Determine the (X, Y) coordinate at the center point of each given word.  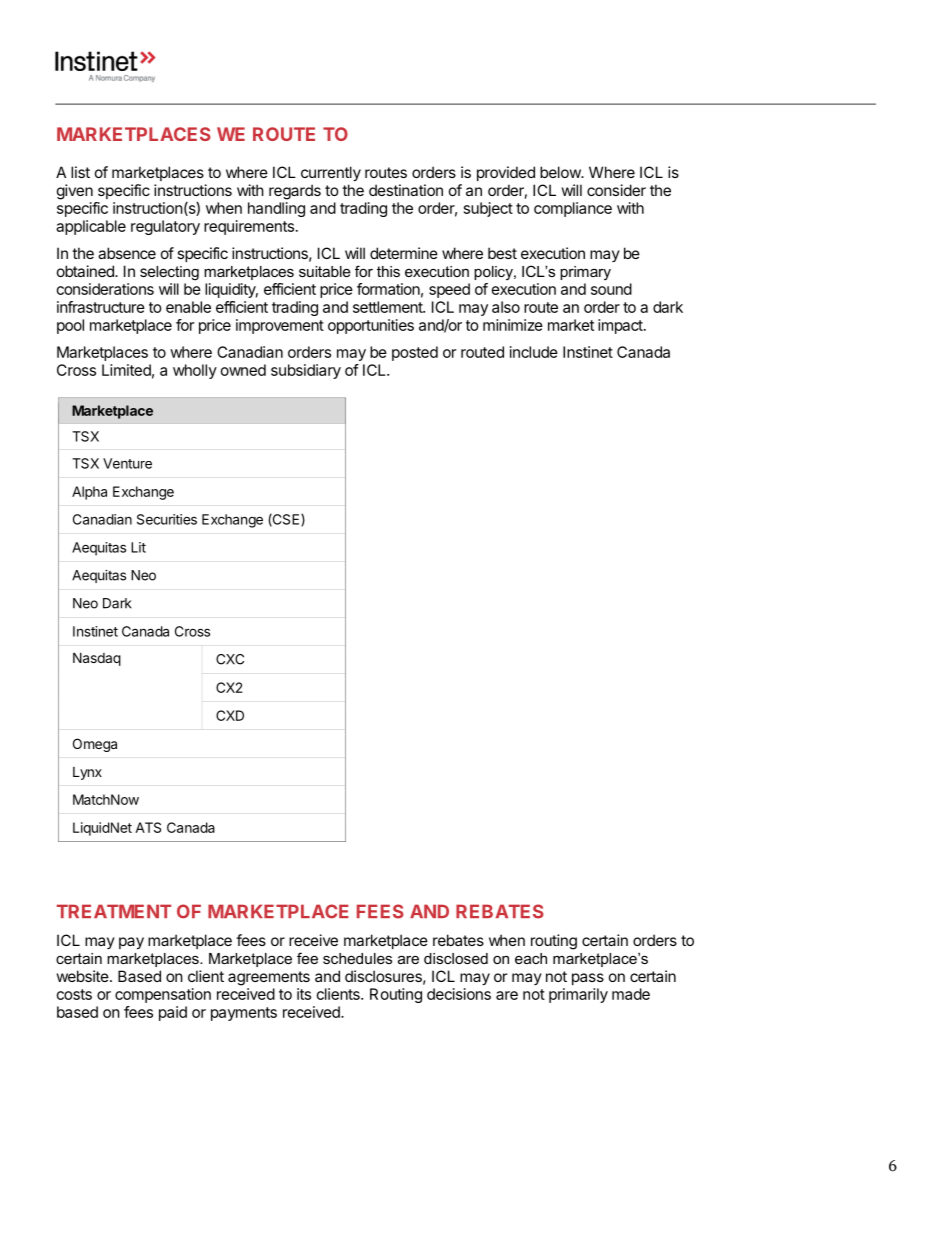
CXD (230, 715)
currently (331, 173)
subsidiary (306, 371)
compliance (573, 209)
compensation (163, 995)
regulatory (165, 227)
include (534, 352)
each (531, 958)
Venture (127, 463)
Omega (95, 745)
